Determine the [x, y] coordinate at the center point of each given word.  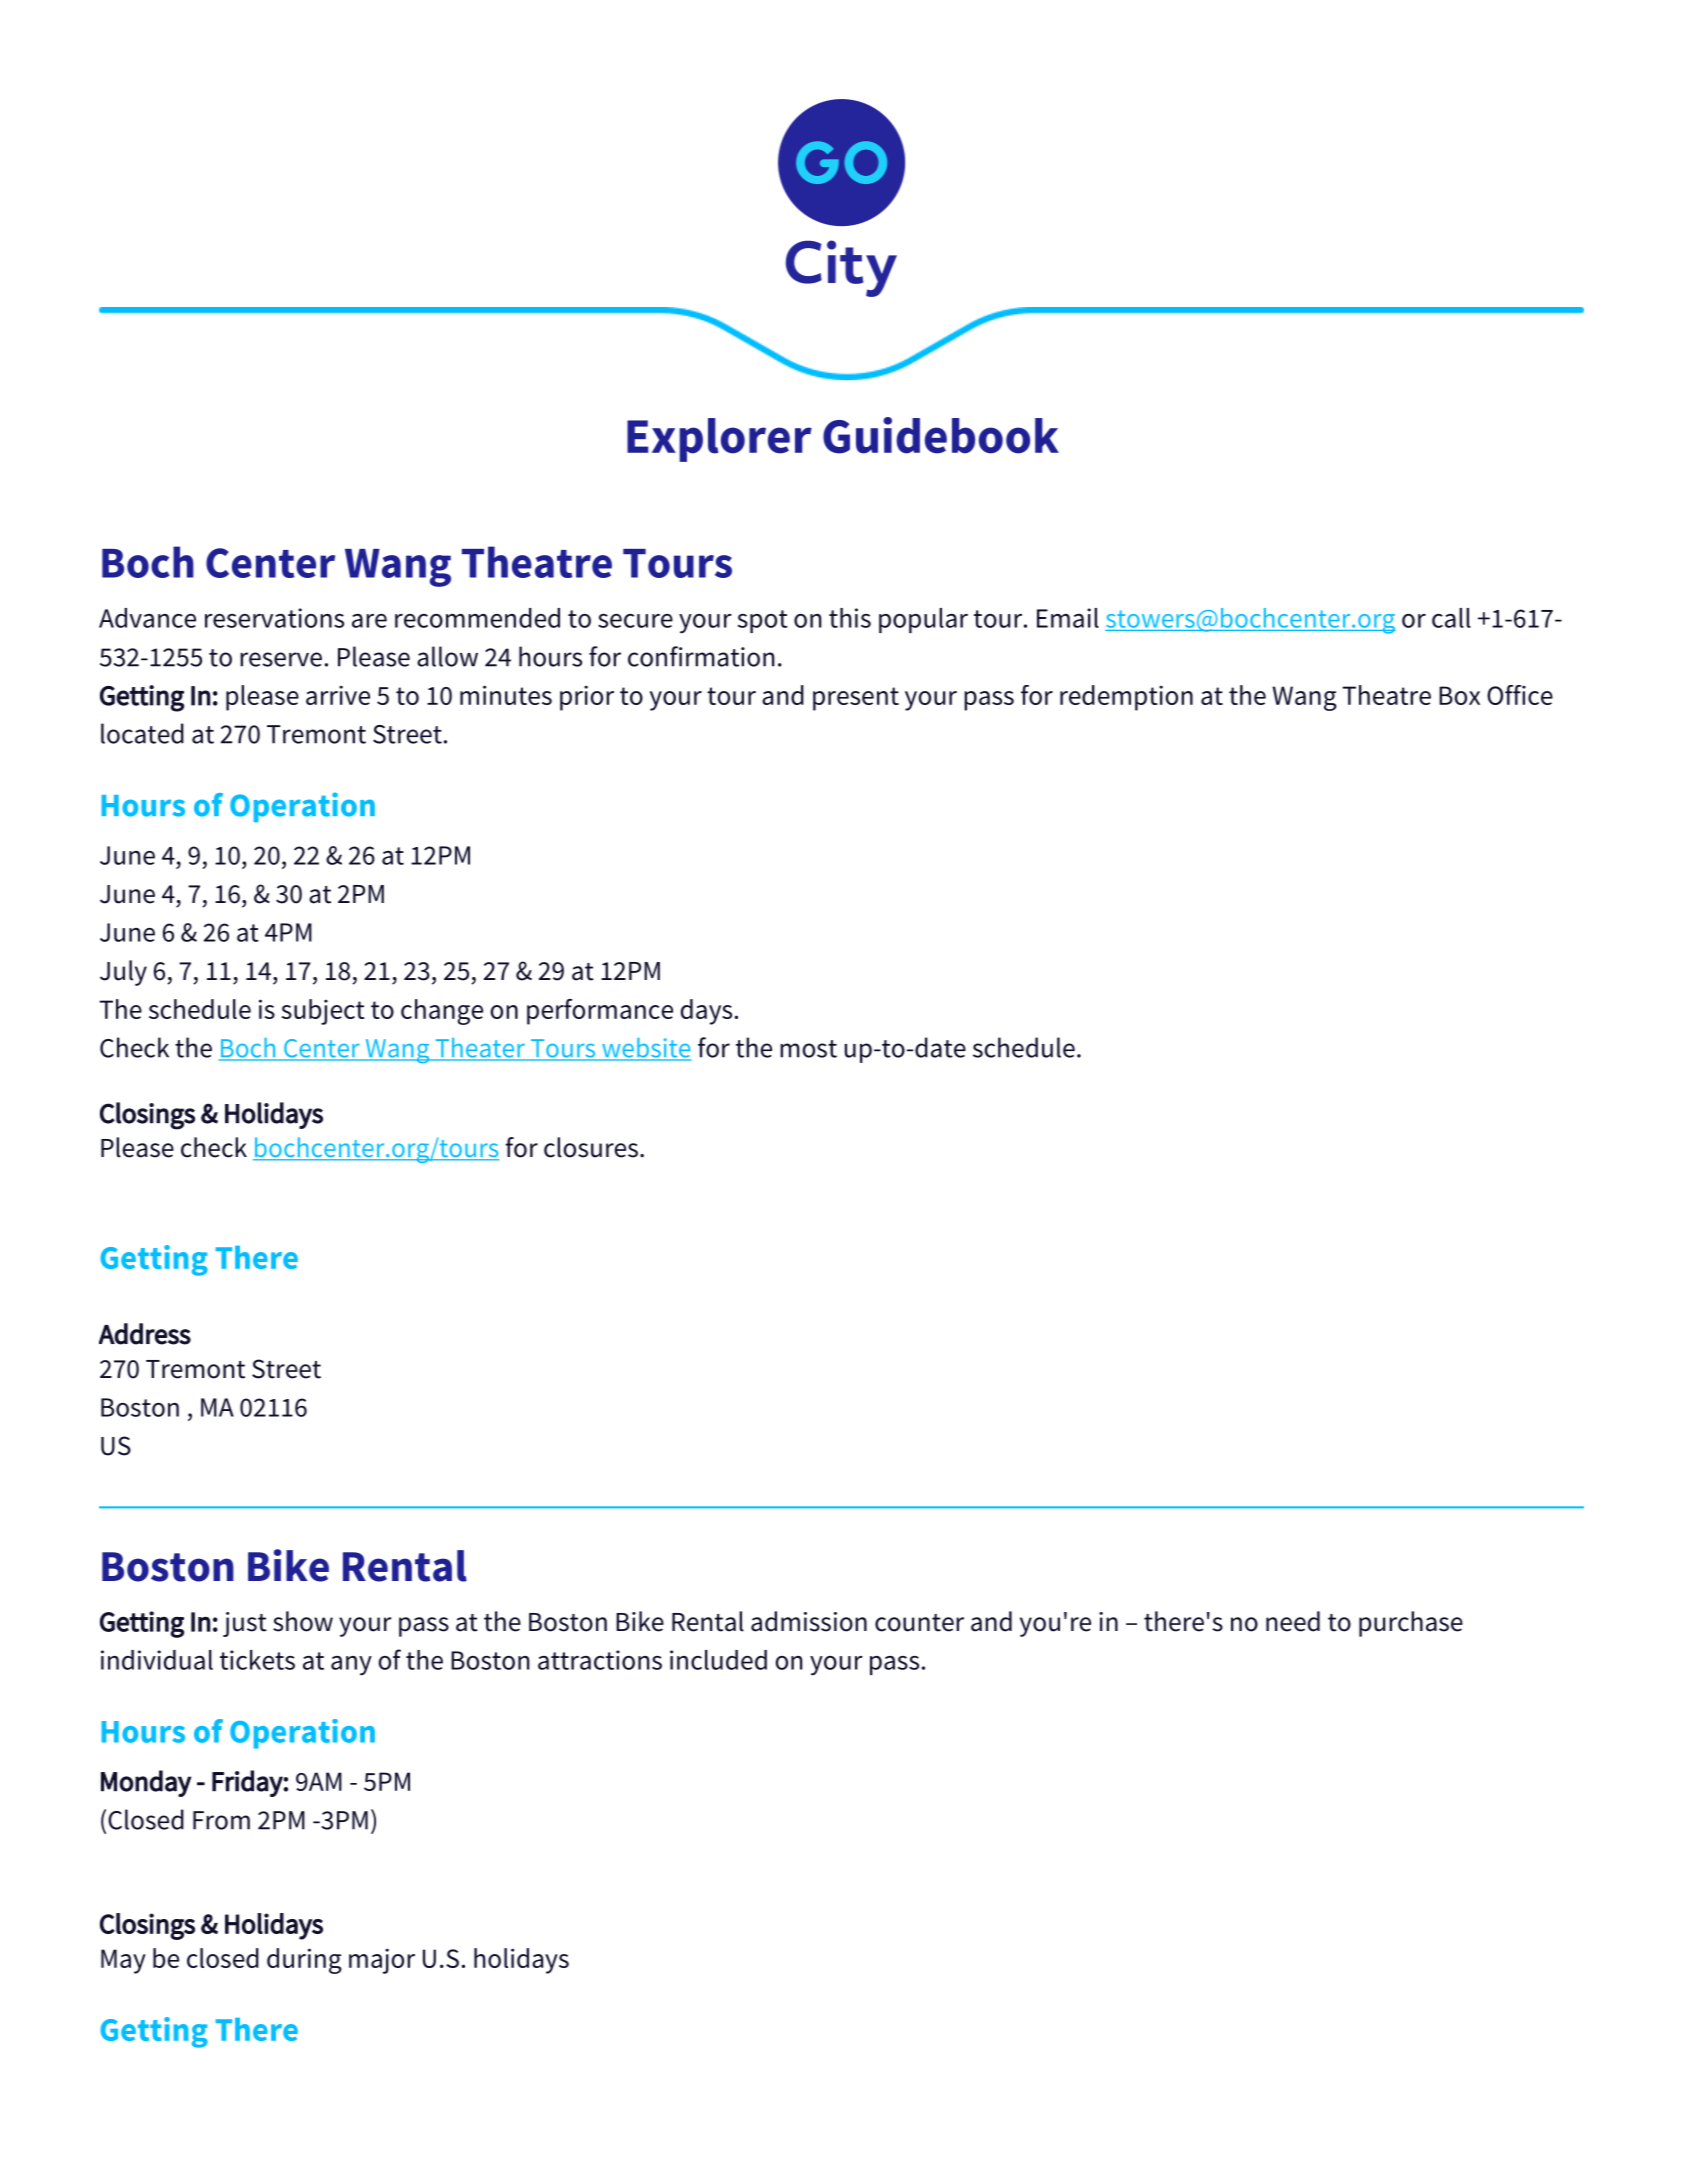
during [304, 1961]
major [382, 1961]
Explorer [719, 440]
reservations [274, 618]
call [1451, 618]
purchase [1411, 1624]
